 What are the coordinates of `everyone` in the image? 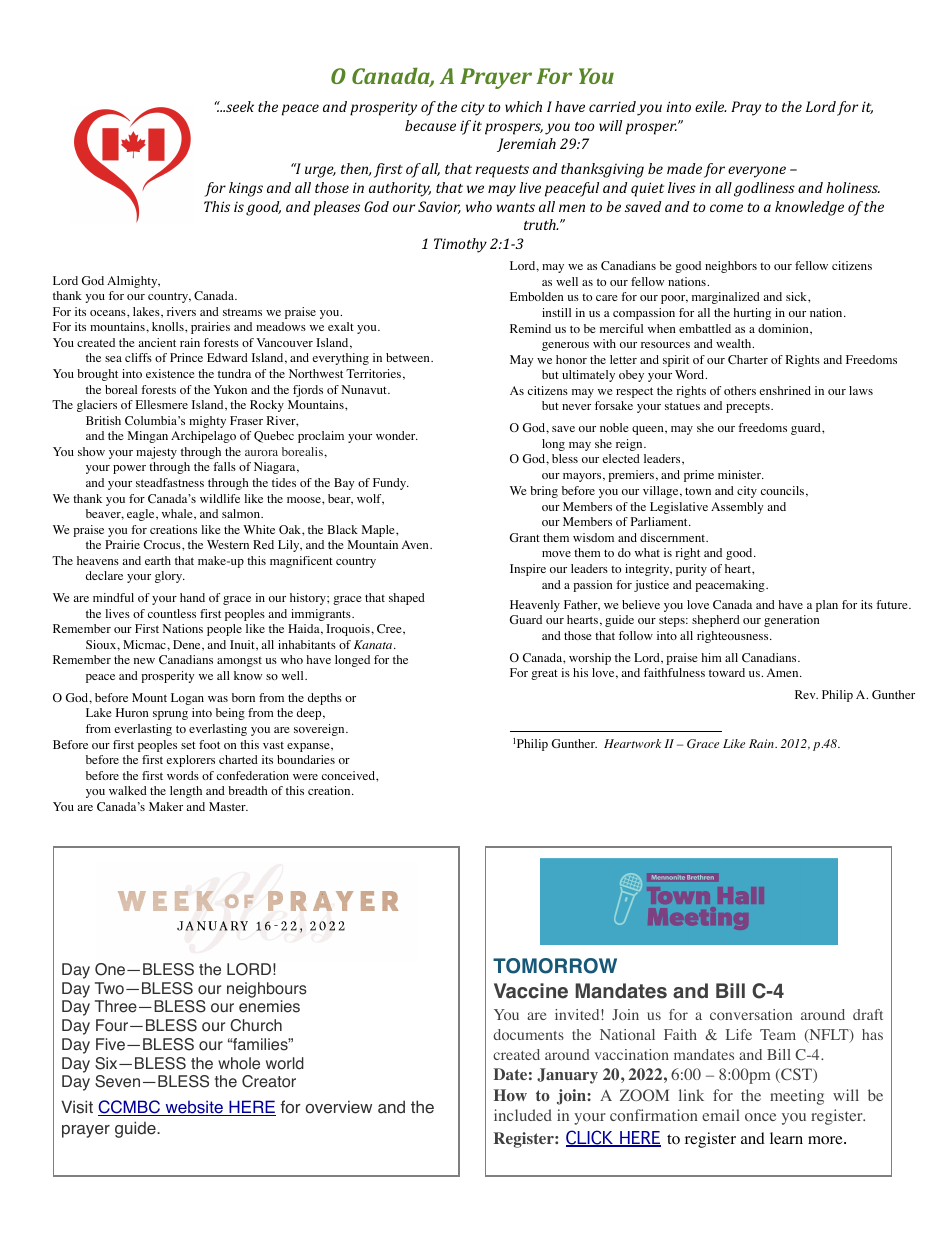 It's located at (757, 172).
